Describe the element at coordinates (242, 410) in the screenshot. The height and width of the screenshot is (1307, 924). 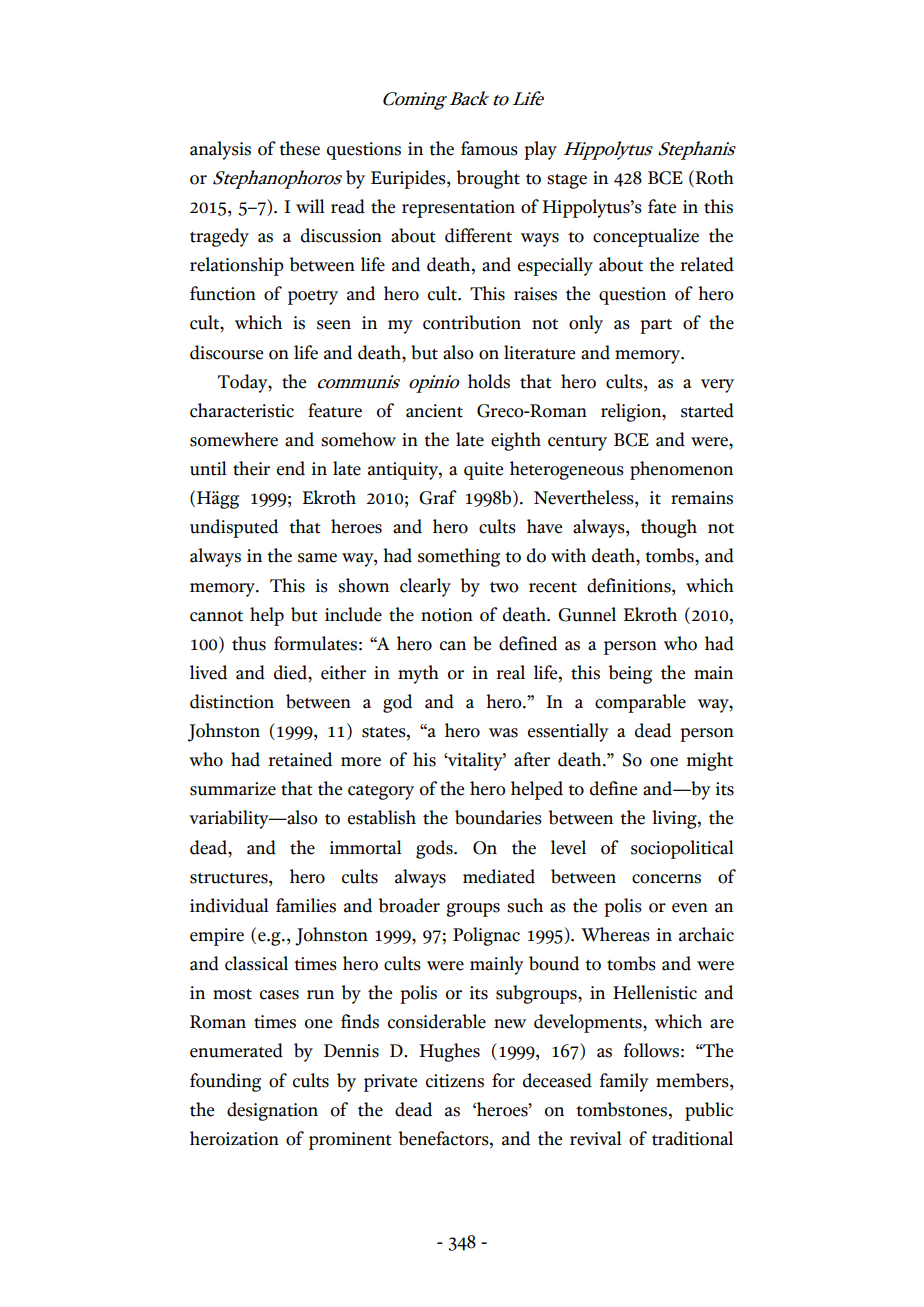
I see `characteristic` at that location.
